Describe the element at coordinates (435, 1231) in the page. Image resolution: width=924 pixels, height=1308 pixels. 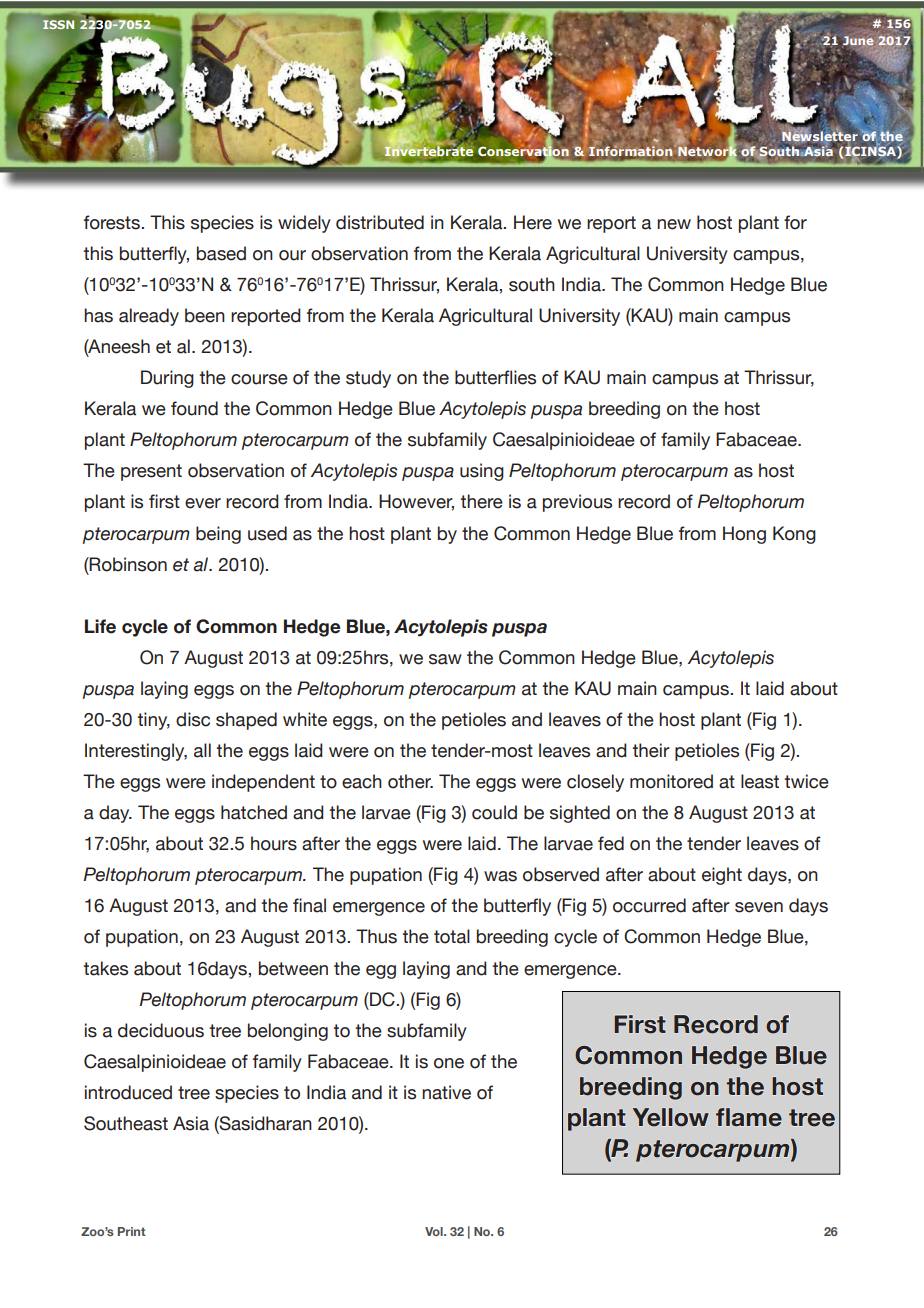
I see `Vol` at that location.
